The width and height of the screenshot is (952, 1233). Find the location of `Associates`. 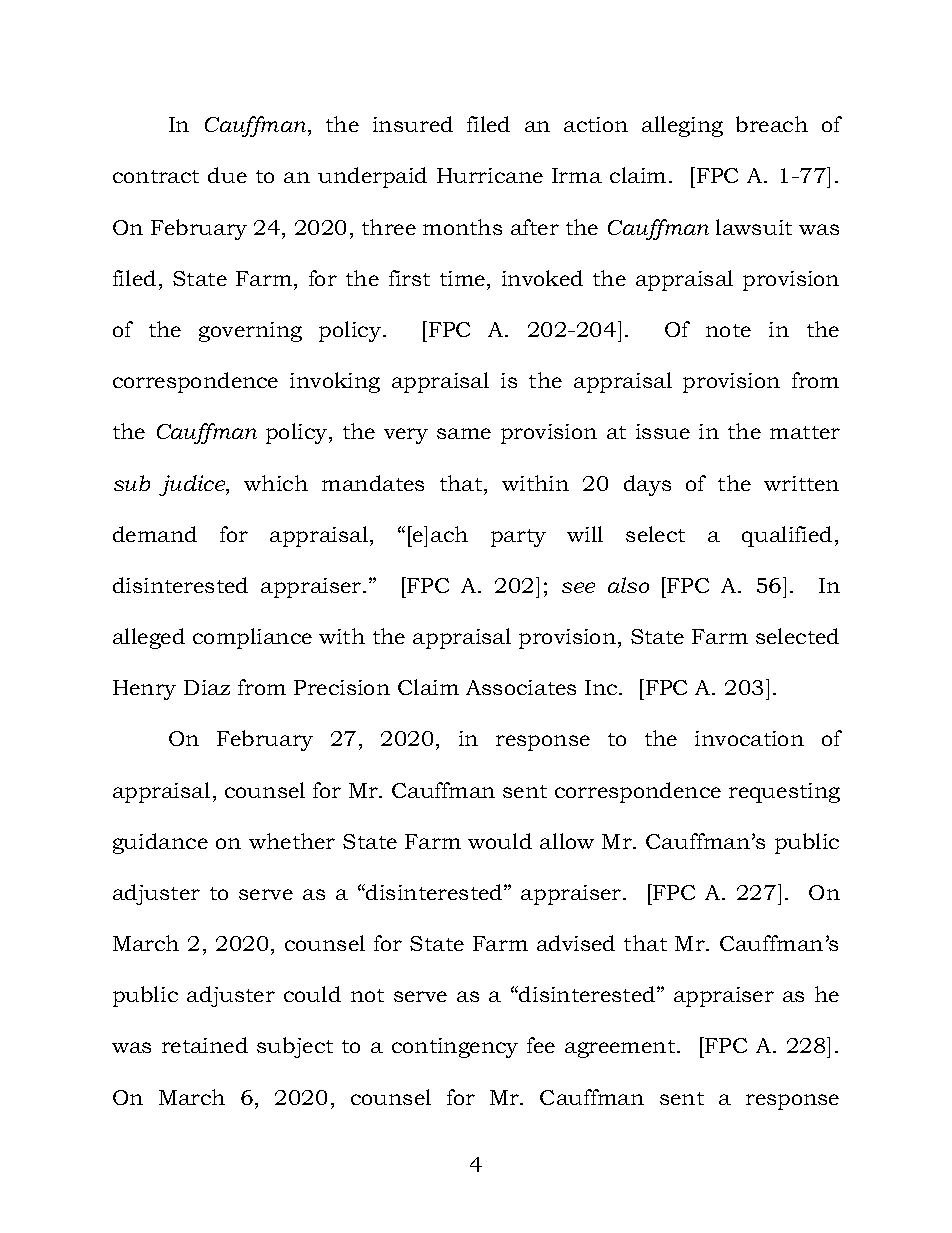

Associates is located at coordinates (521, 687).
